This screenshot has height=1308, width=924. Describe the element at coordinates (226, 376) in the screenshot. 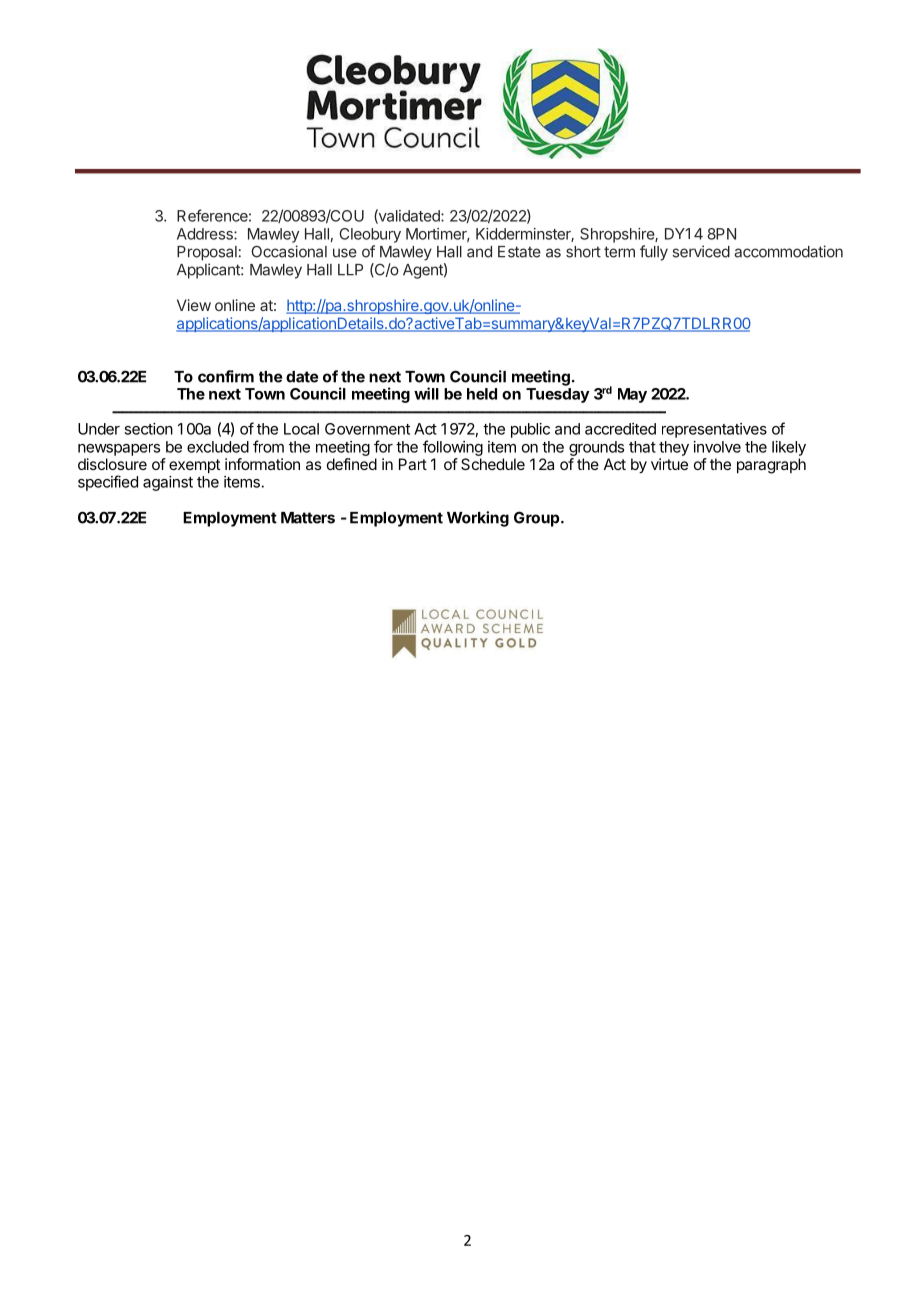

I see `confirm` at that location.
